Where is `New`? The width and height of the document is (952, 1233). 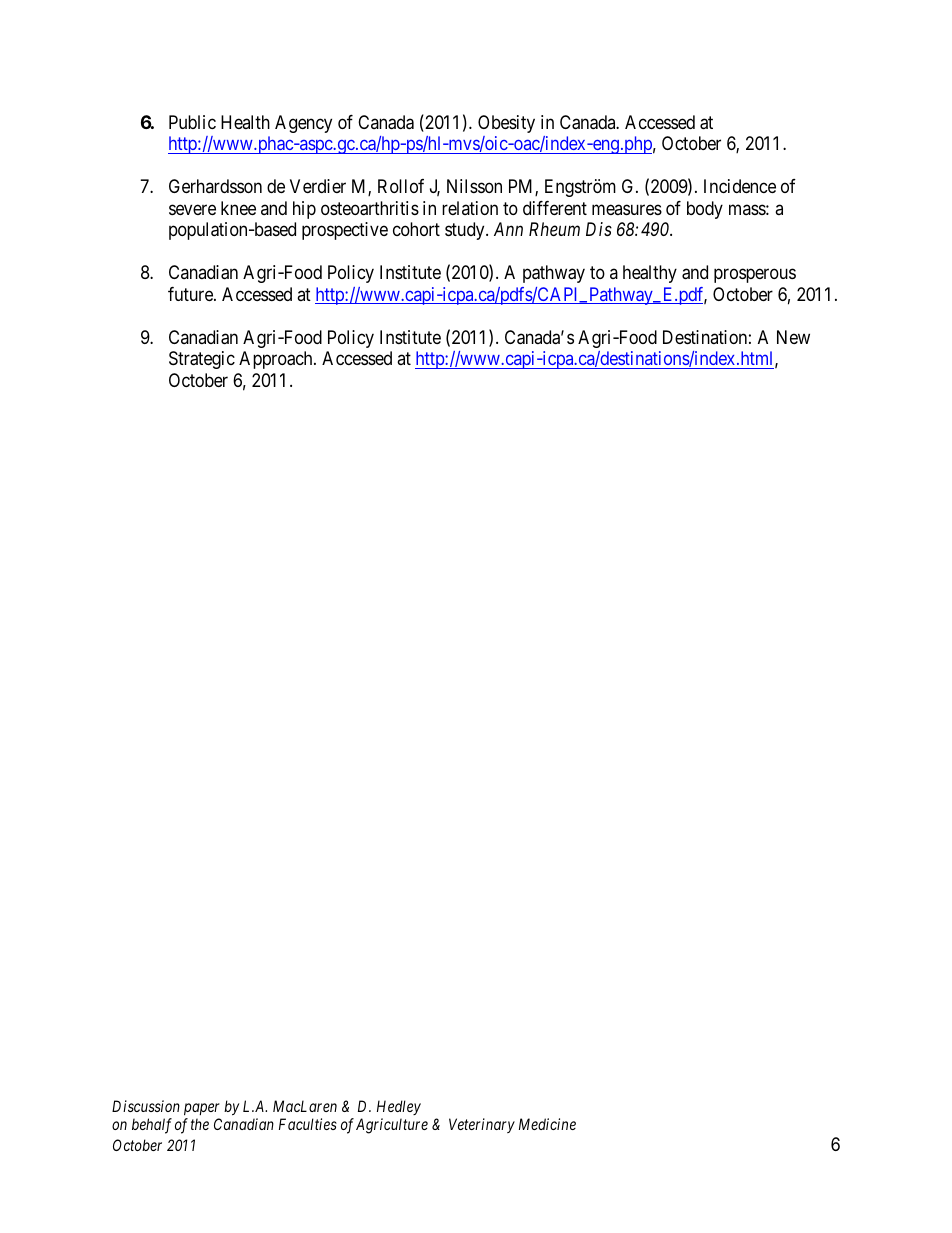 New is located at coordinates (793, 337).
